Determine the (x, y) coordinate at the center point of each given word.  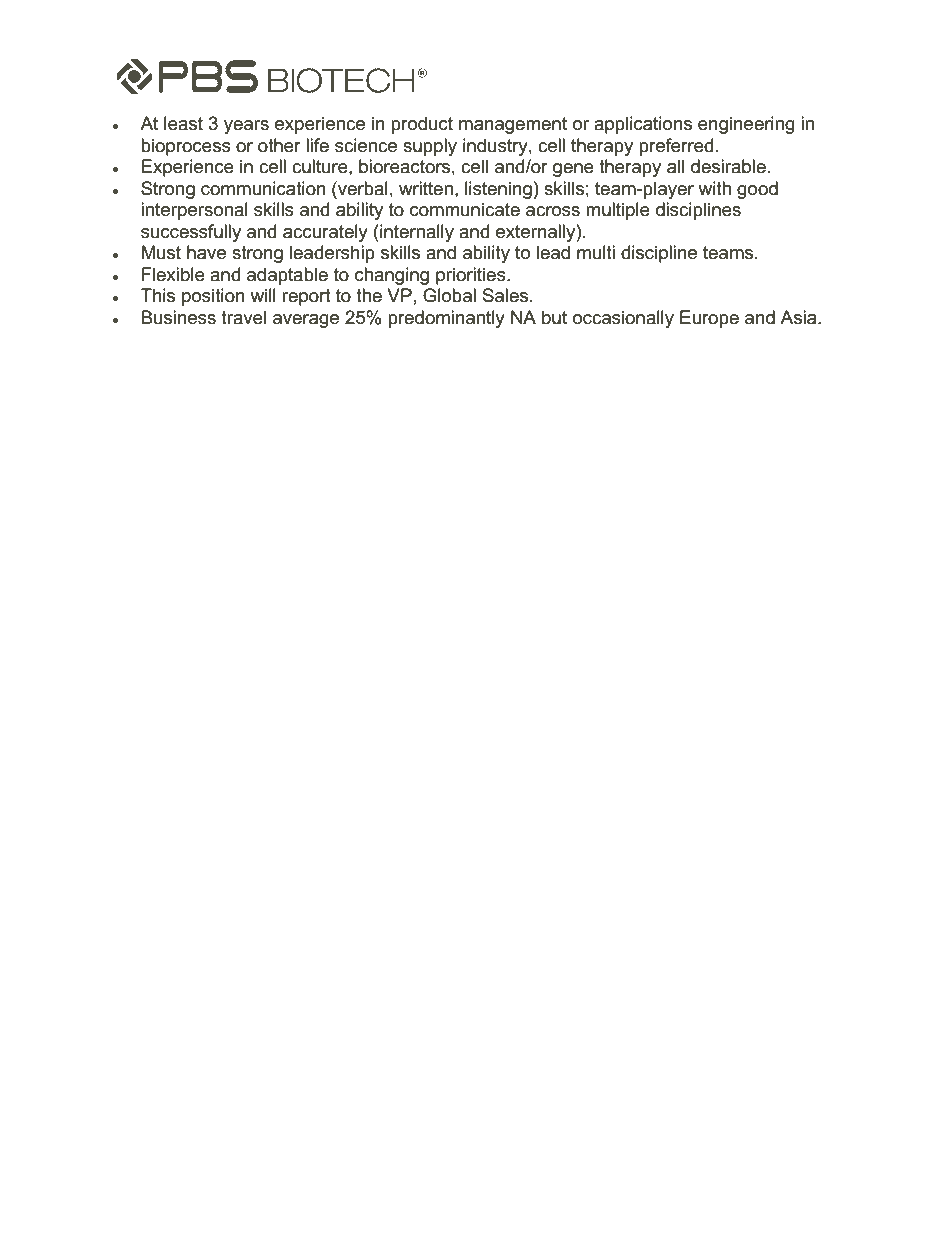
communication (263, 188)
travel (243, 317)
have (206, 252)
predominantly (446, 319)
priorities (472, 276)
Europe (709, 319)
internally (416, 233)
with (714, 188)
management (513, 125)
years (246, 127)
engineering (746, 125)
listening (498, 190)
